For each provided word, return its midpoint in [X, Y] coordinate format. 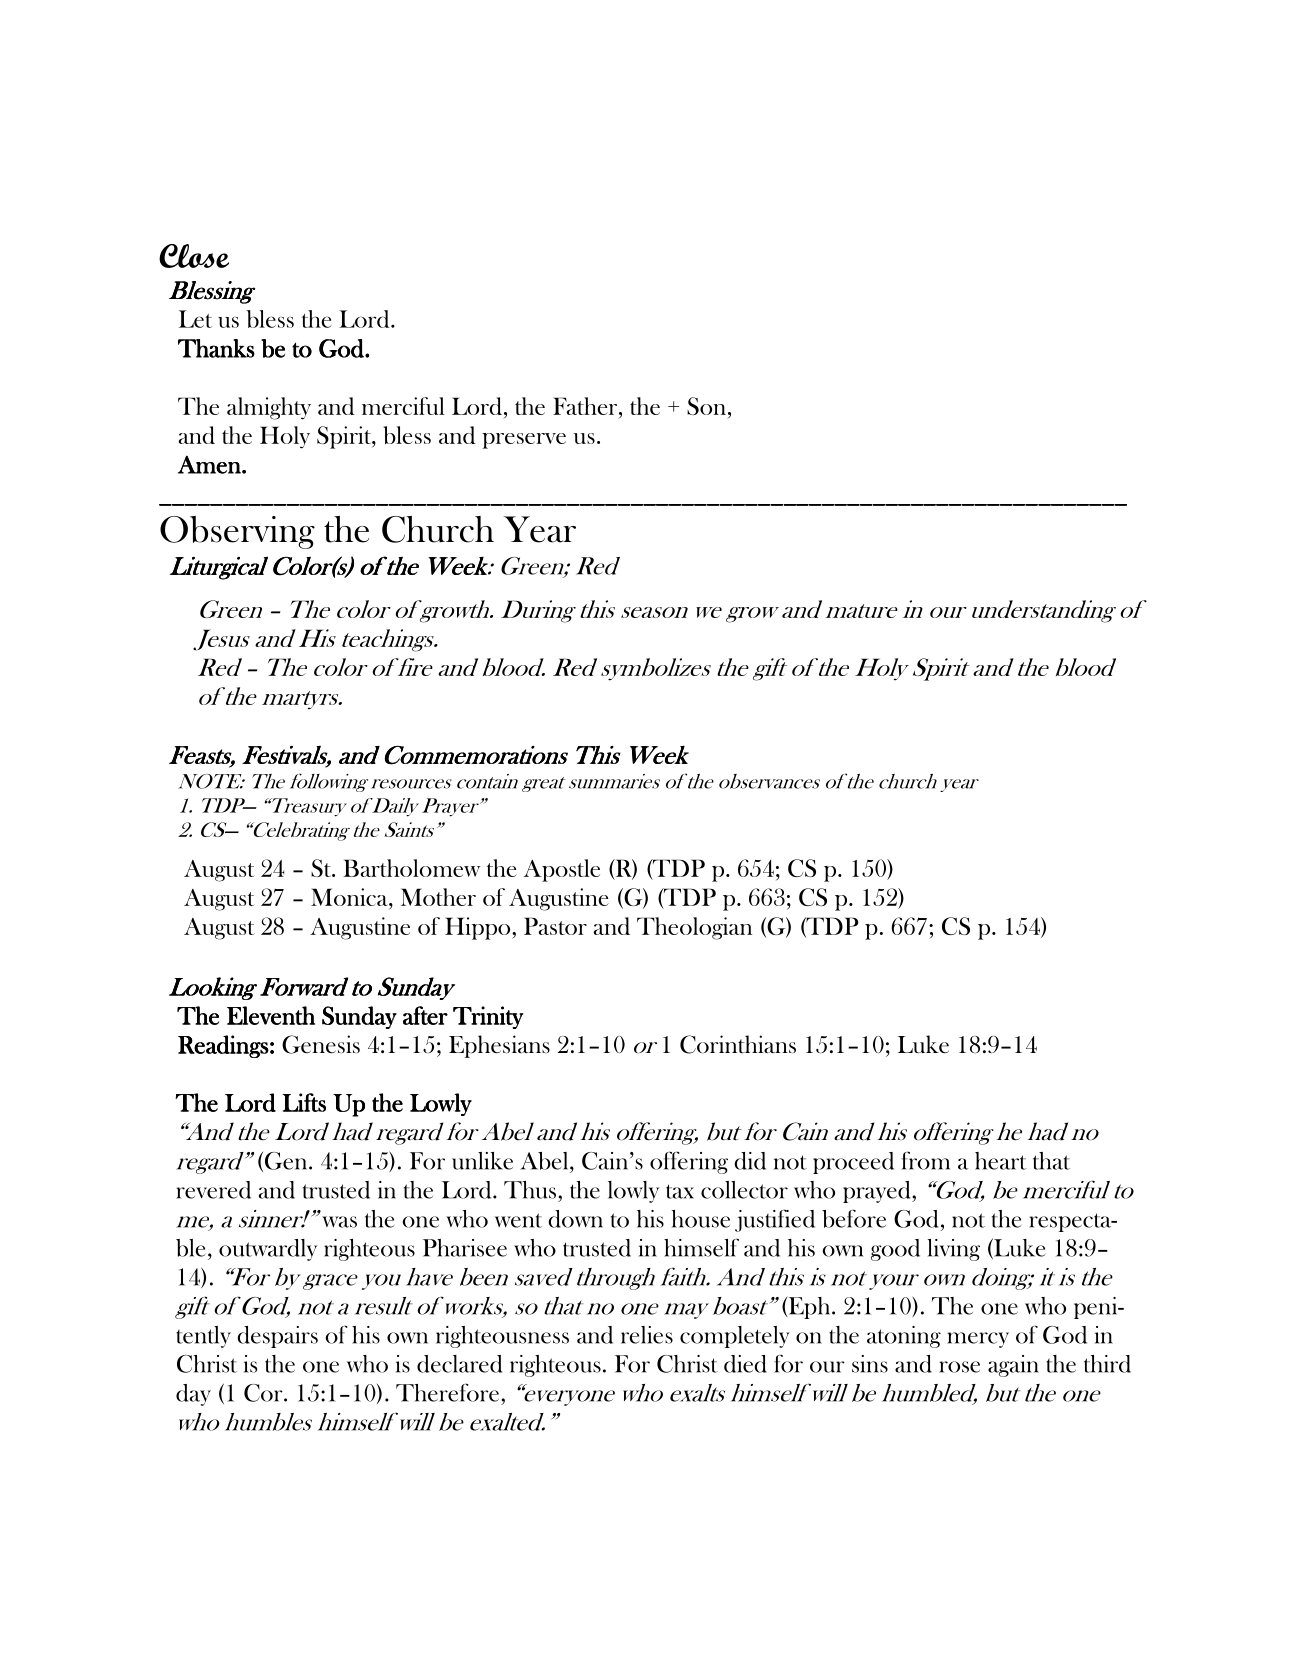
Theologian [694, 928]
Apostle [562, 870]
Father [586, 406]
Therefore [447, 1392]
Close [194, 256]
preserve [524, 441]
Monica [350, 897]
